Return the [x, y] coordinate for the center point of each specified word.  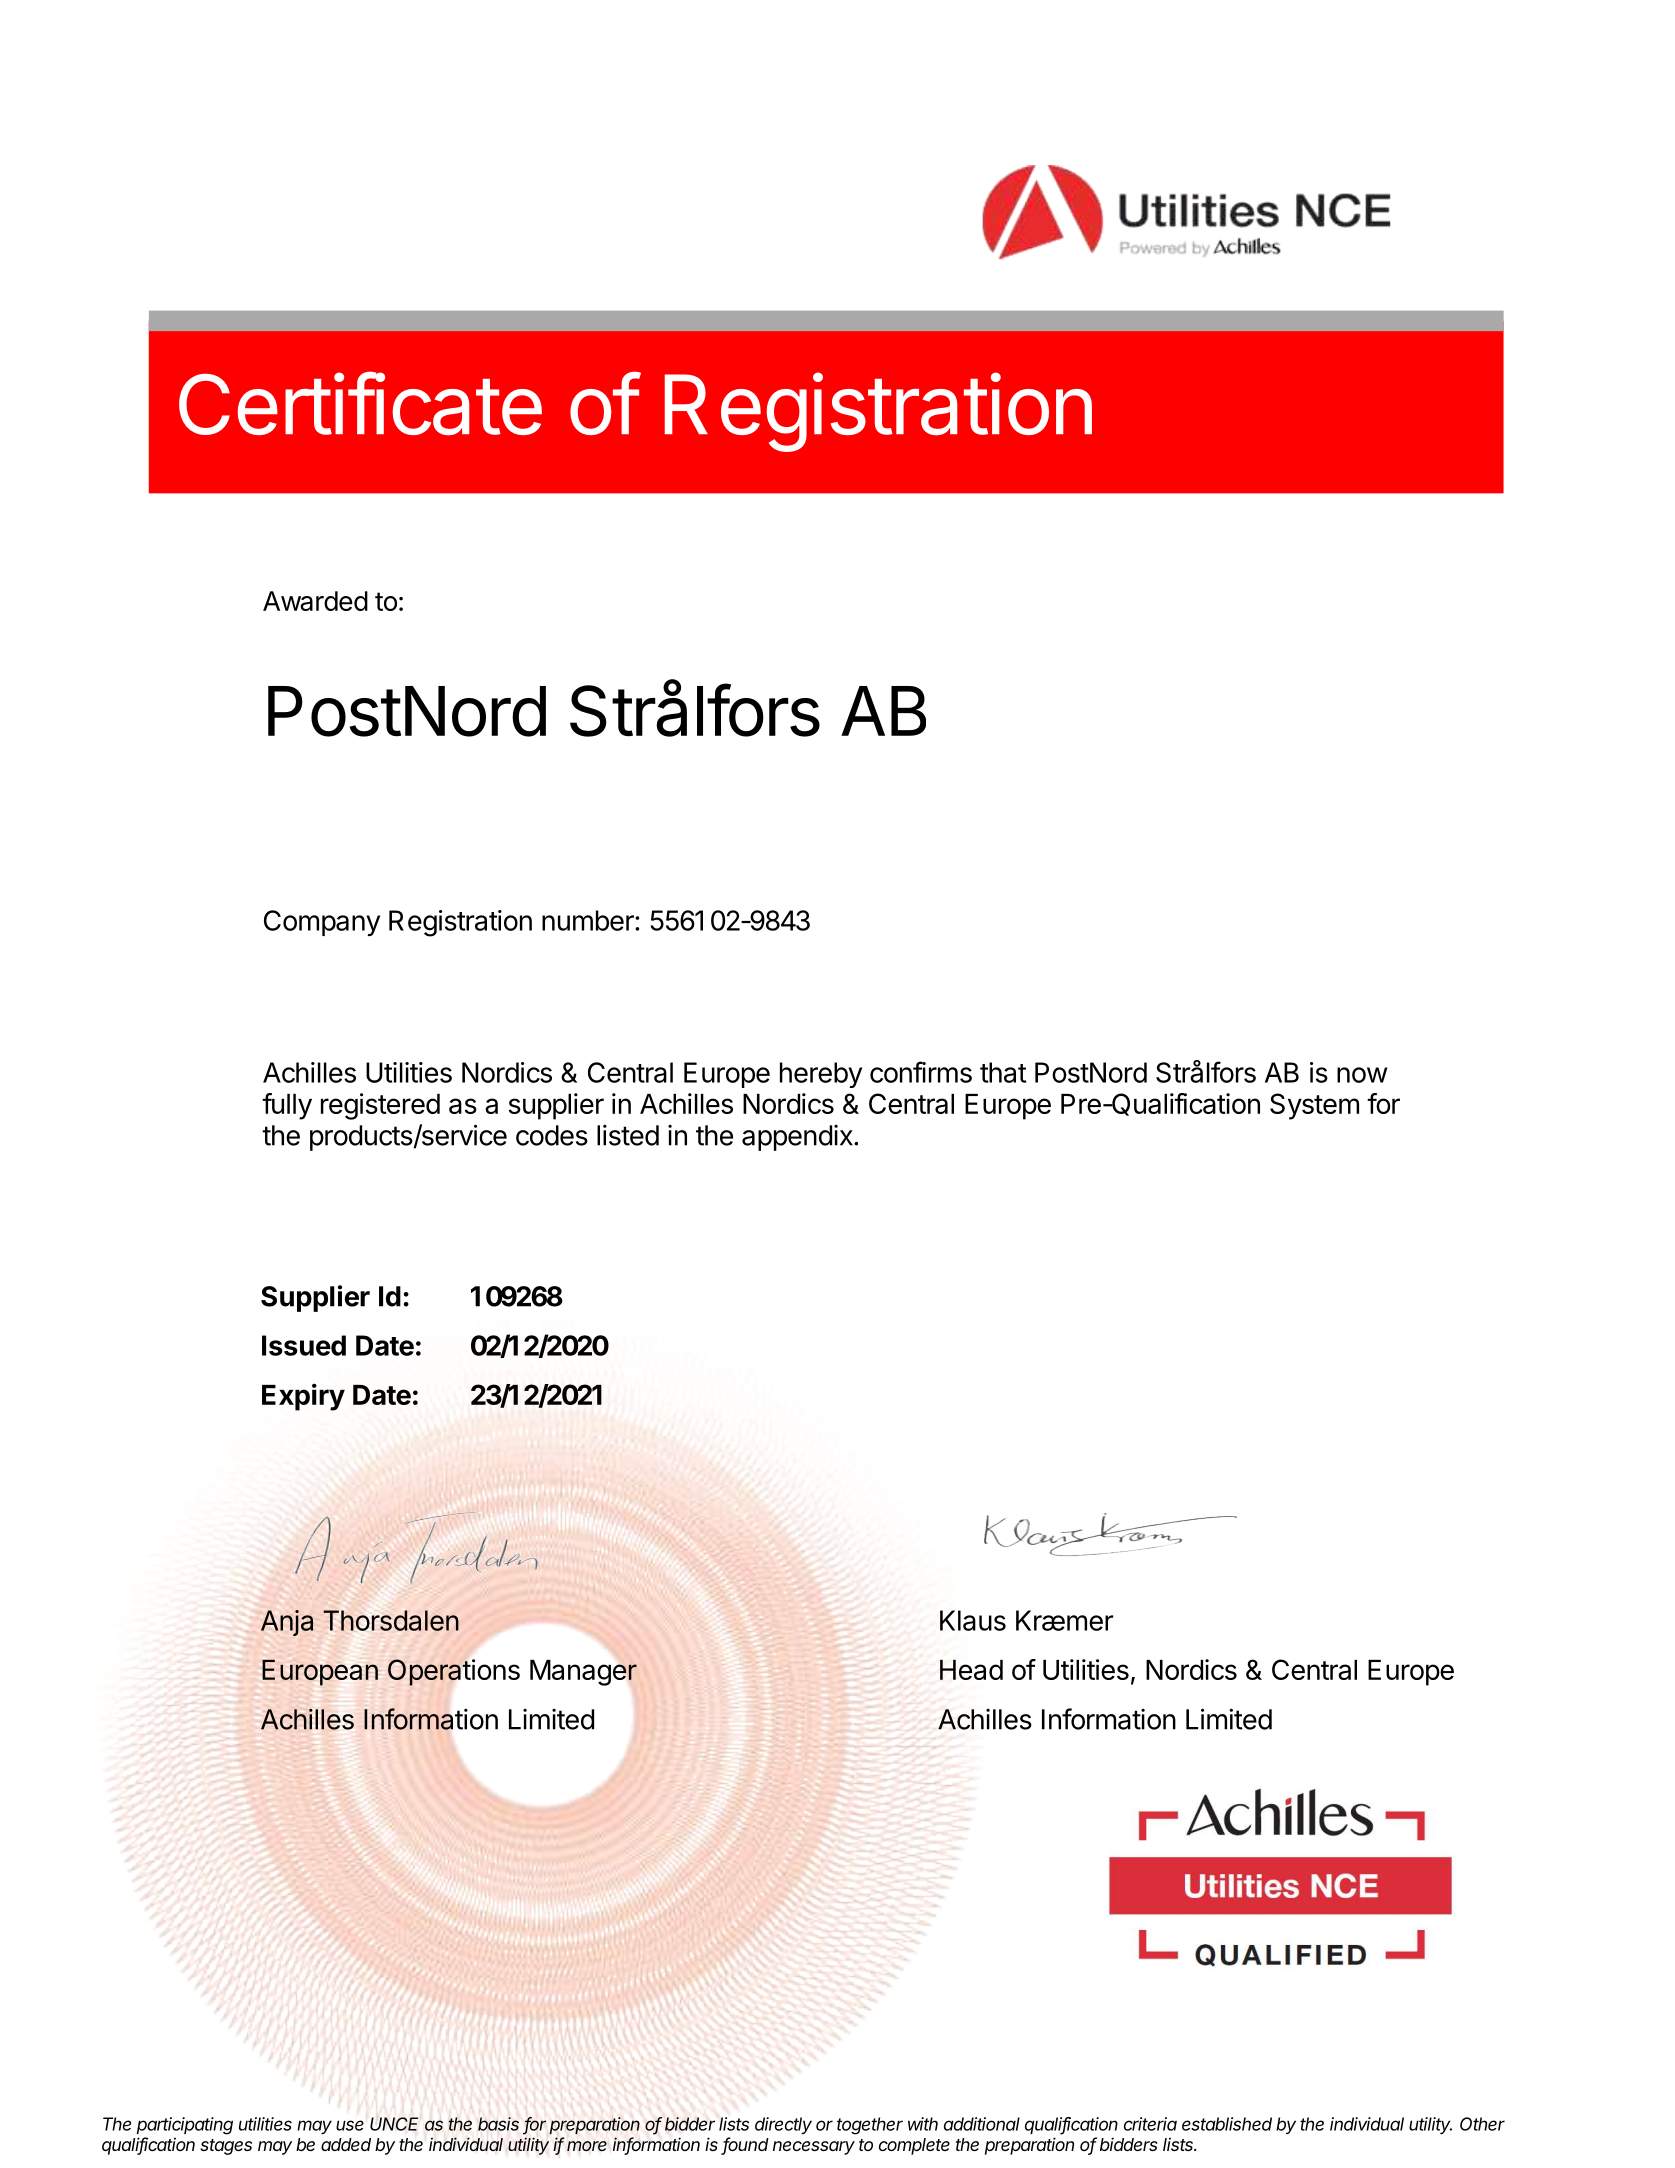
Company [322, 923]
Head [971, 1670]
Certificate [360, 403]
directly [783, 2125]
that [1003, 1072]
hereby [821, 1075]
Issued [304, 1345]
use [350, 2125]
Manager [583, 1673]
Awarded [315, 601]
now [1362, 1075]
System [1314, 1106]
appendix [798, 1138]
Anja [287, 1623]
